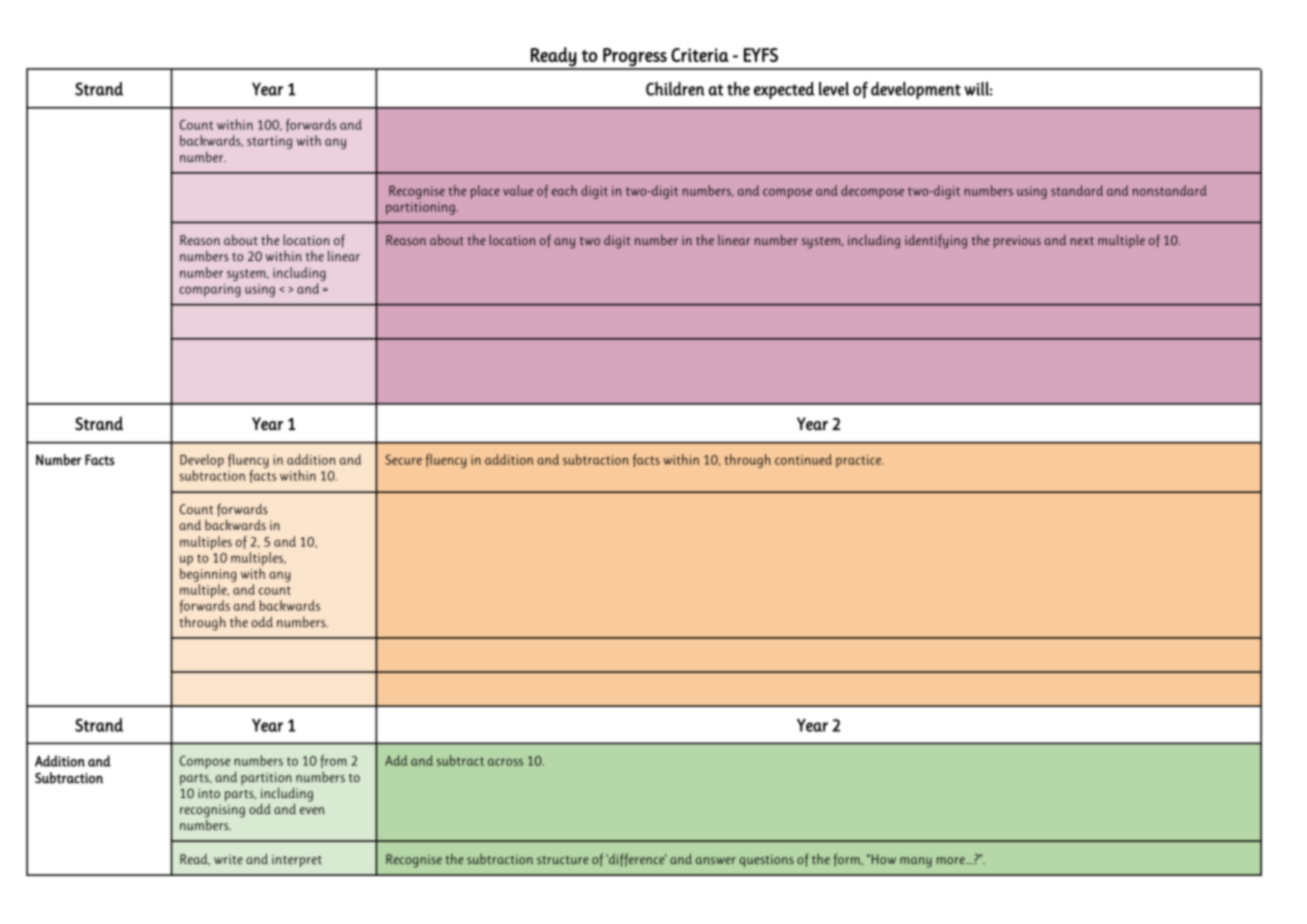 This image has height=924, width=1307. What do you see at coordinates (403, 459) in the image?
I see `Secure` at bounding box center [403, 459].
